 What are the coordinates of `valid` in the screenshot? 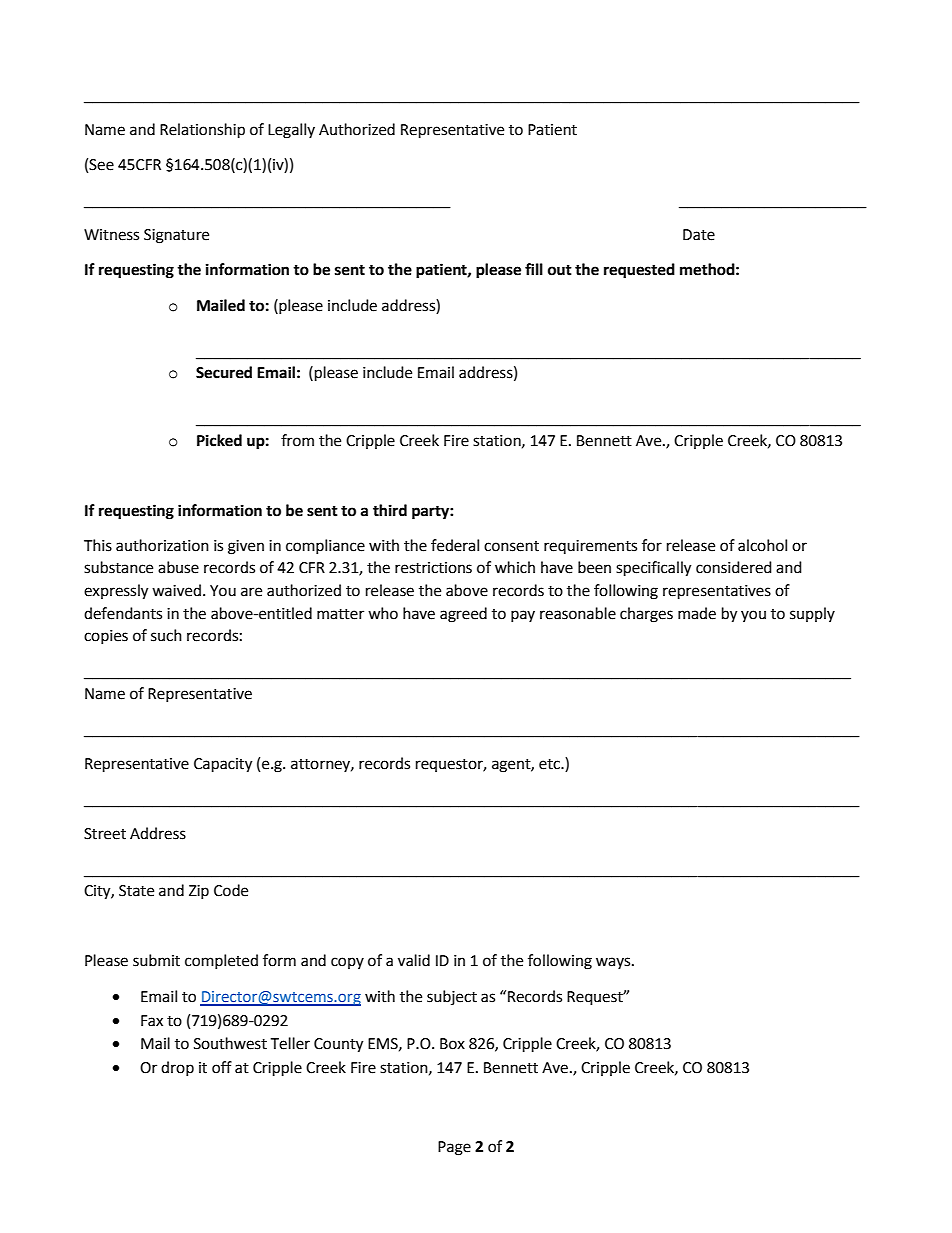 It's located at (414, 960).
